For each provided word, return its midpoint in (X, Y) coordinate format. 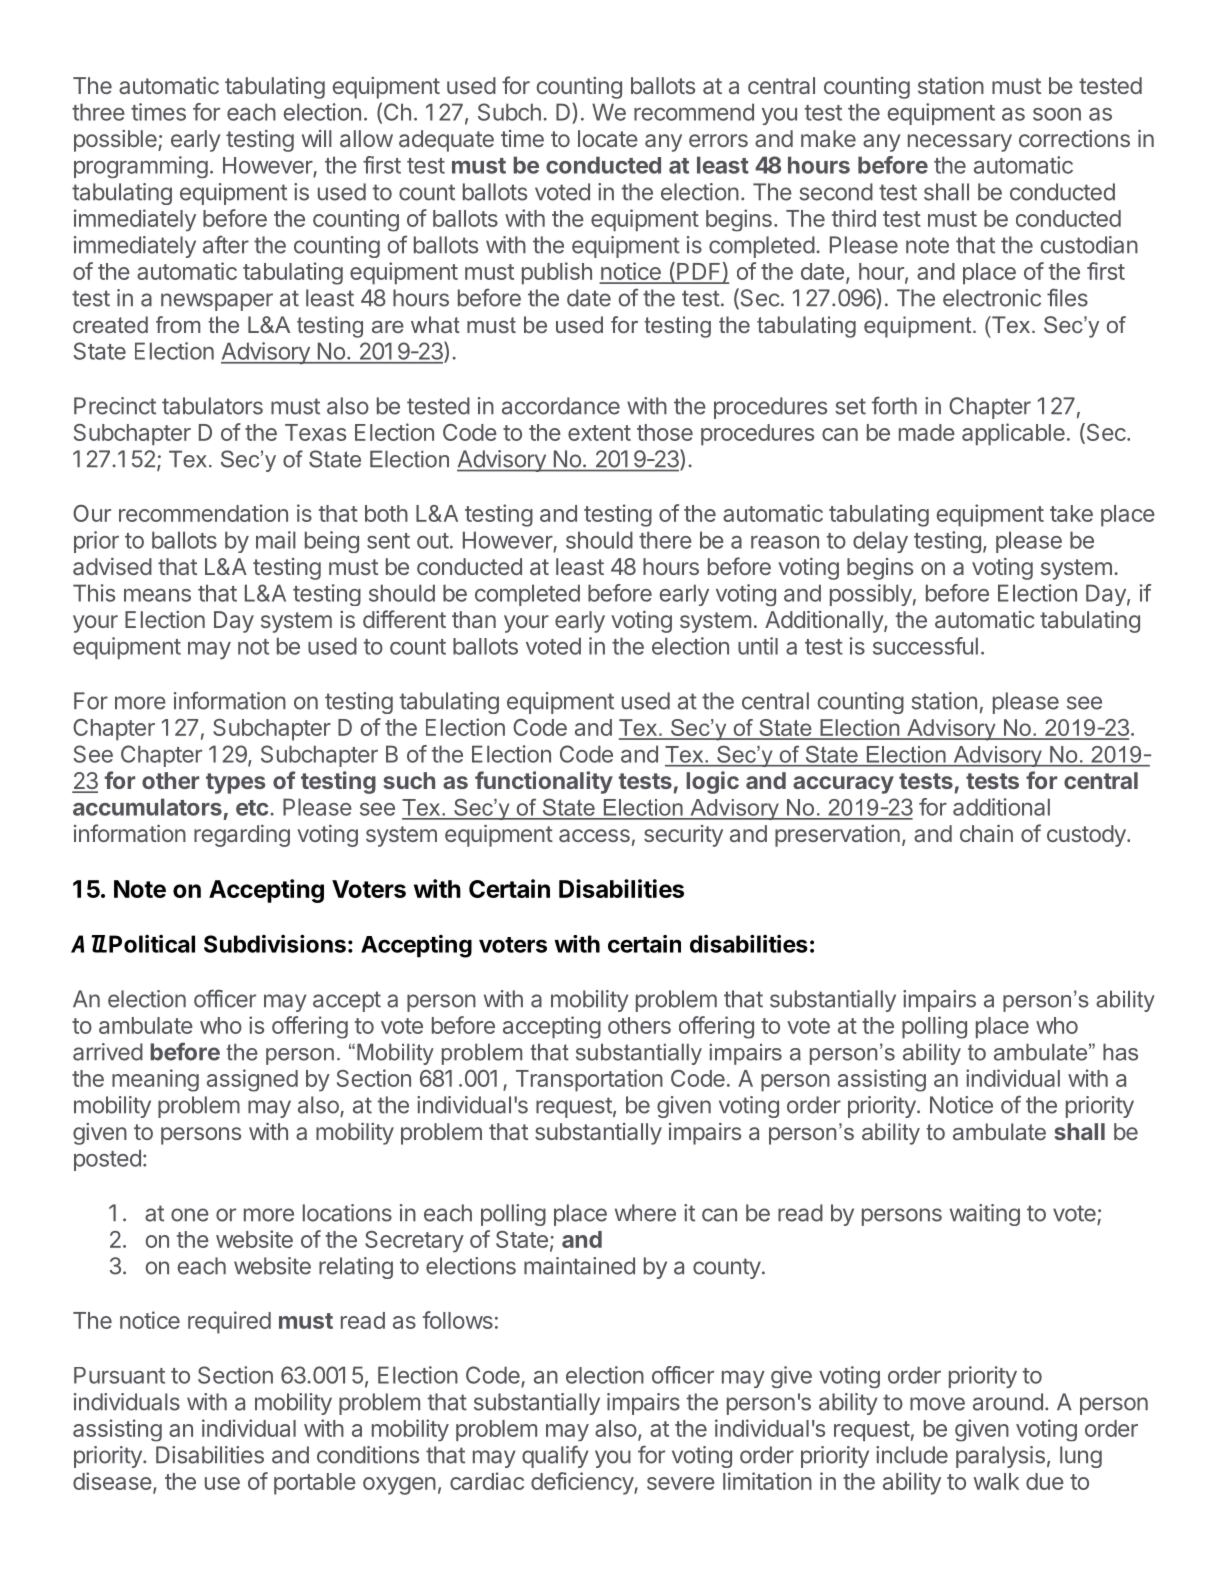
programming (141, 167)
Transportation (589, 1080)
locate (608, 138)
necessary (960, 143)
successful (925, 646)
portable (315, 1484)
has (1120, 1052)
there (665, 540)
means (157, 595)
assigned (252, 1080)
